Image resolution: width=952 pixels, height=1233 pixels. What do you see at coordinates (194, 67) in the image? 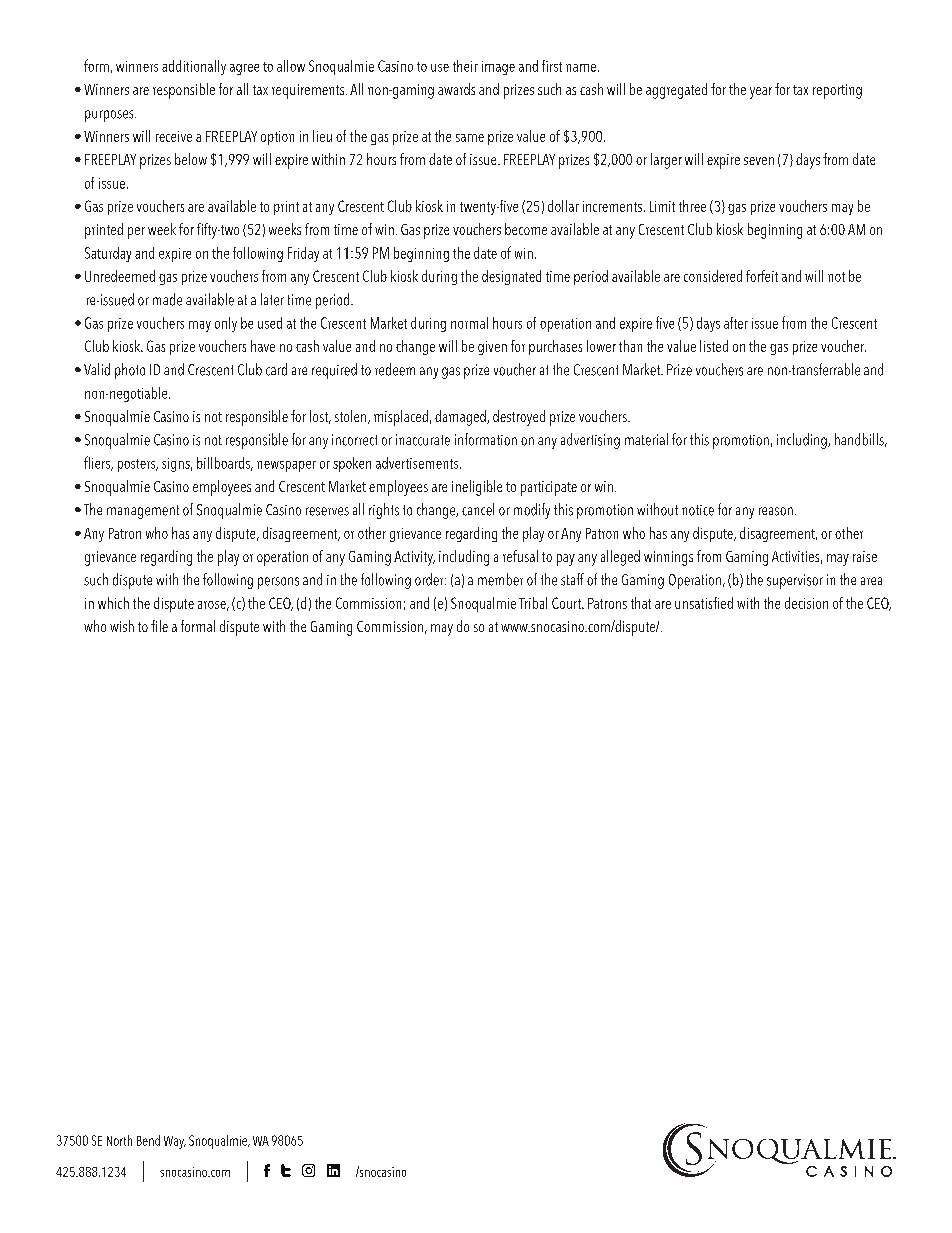
I see `additionally` at bounding box center [194, 67].
